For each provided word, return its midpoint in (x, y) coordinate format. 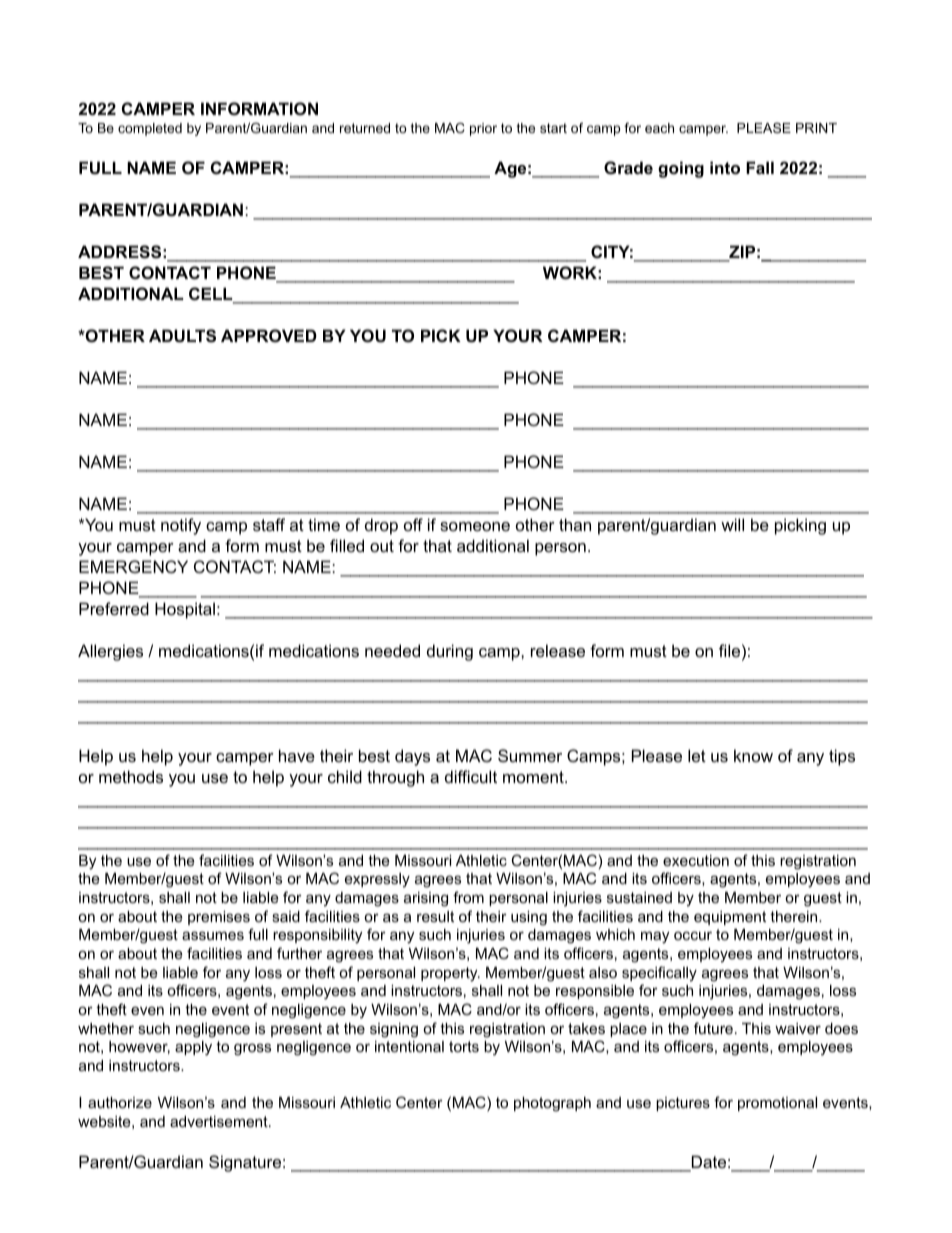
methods (131, 776)
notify (181, 526)
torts (464, 1046)
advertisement (220, 1121)
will (732, 524)
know (753, 755)
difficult (471, 776)
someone (475, 526)
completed (150, 129)
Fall (760, 167)
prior (483, 129)
